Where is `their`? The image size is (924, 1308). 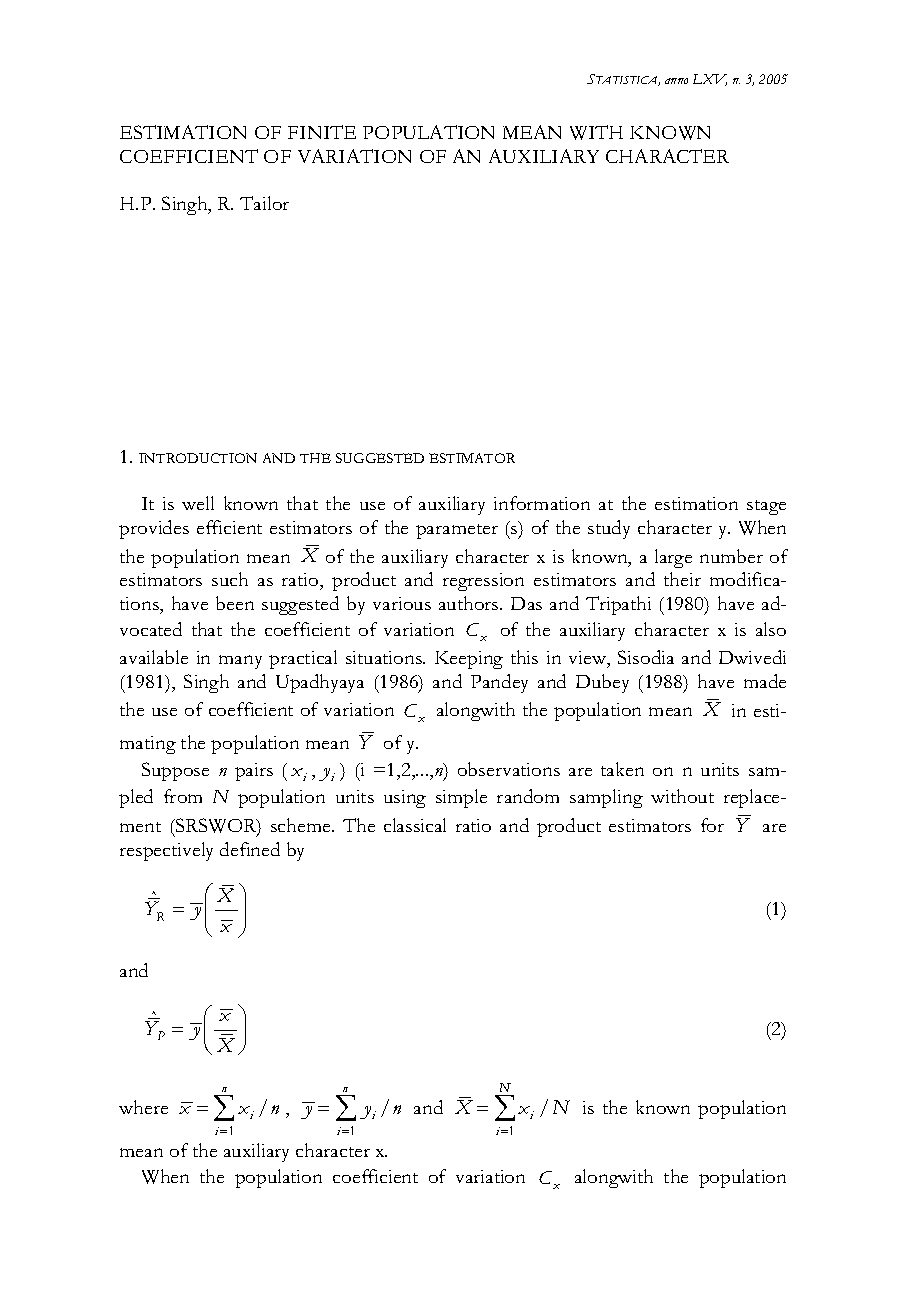 their is located at coordinates (682, 579).
